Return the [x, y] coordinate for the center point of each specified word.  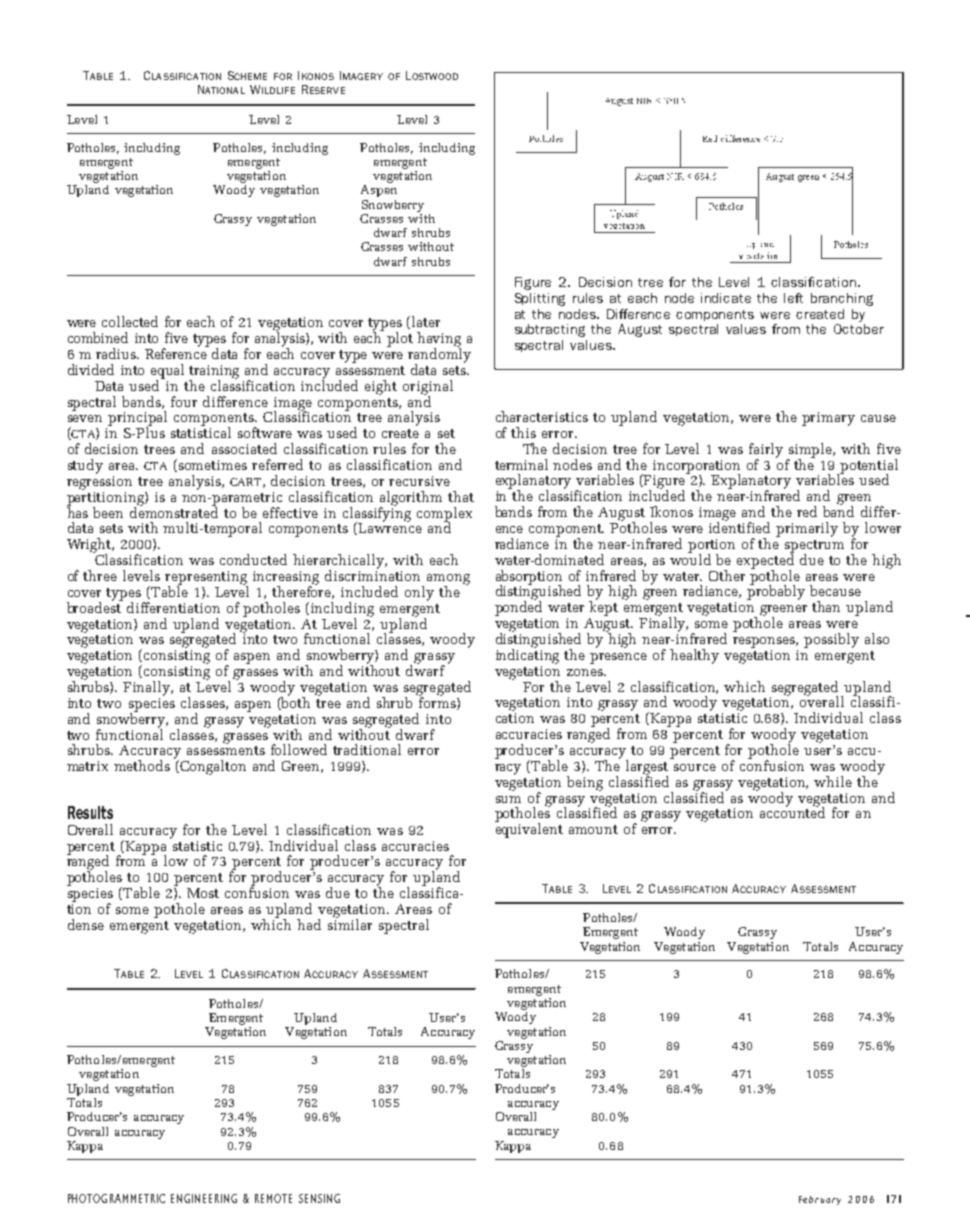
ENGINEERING [204, 1198]
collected [130, 321]
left [793, 298]
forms [438, 702]
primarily [807, 529]
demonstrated [174, 511]
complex [444, 515]
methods [142, 765]
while [833, 781]
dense [86, 924]
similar [350, 923]
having [439, 340]
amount [593, 829]
